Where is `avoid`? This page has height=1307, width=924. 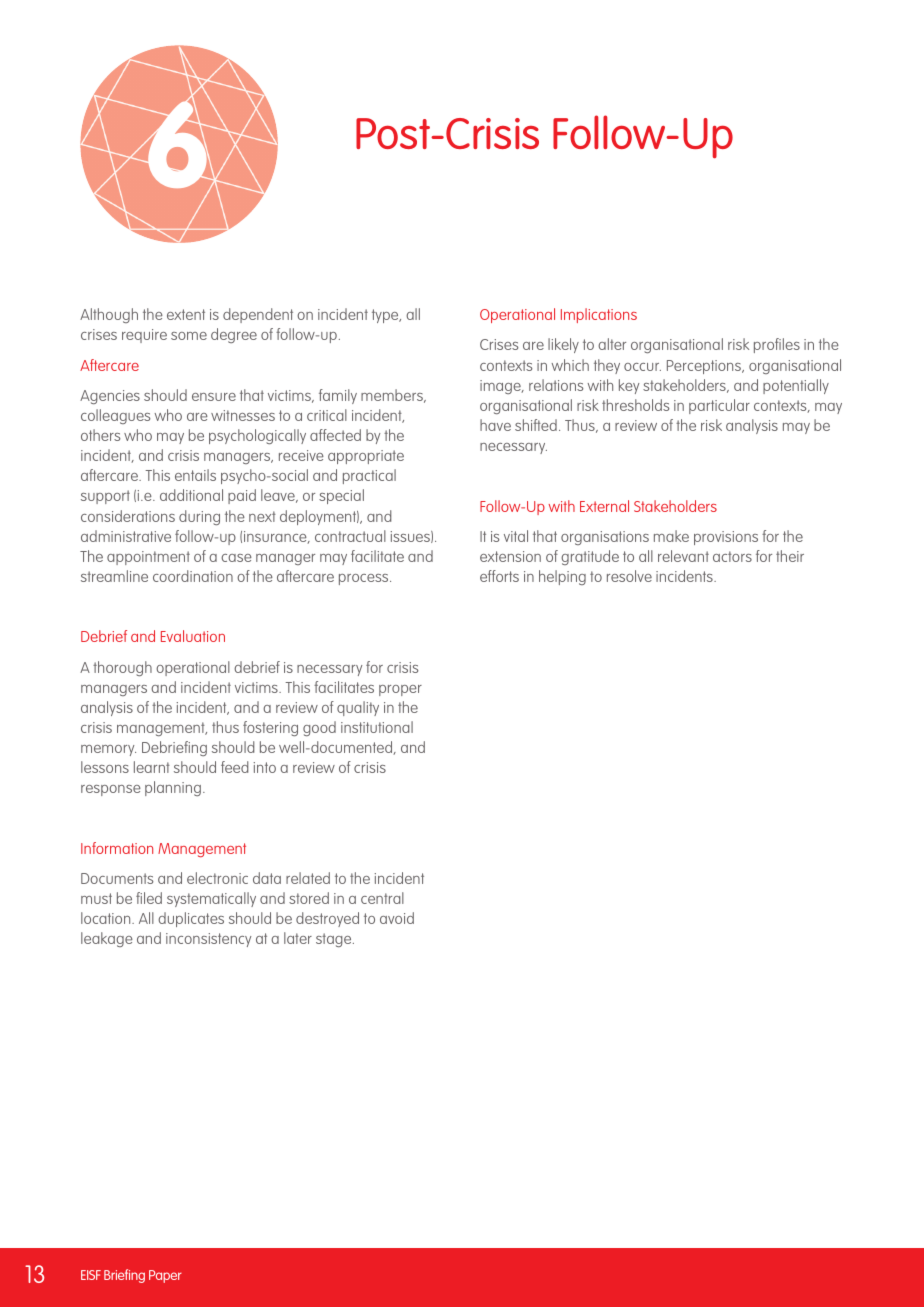 avoid is located at coordinates (397, 918).
